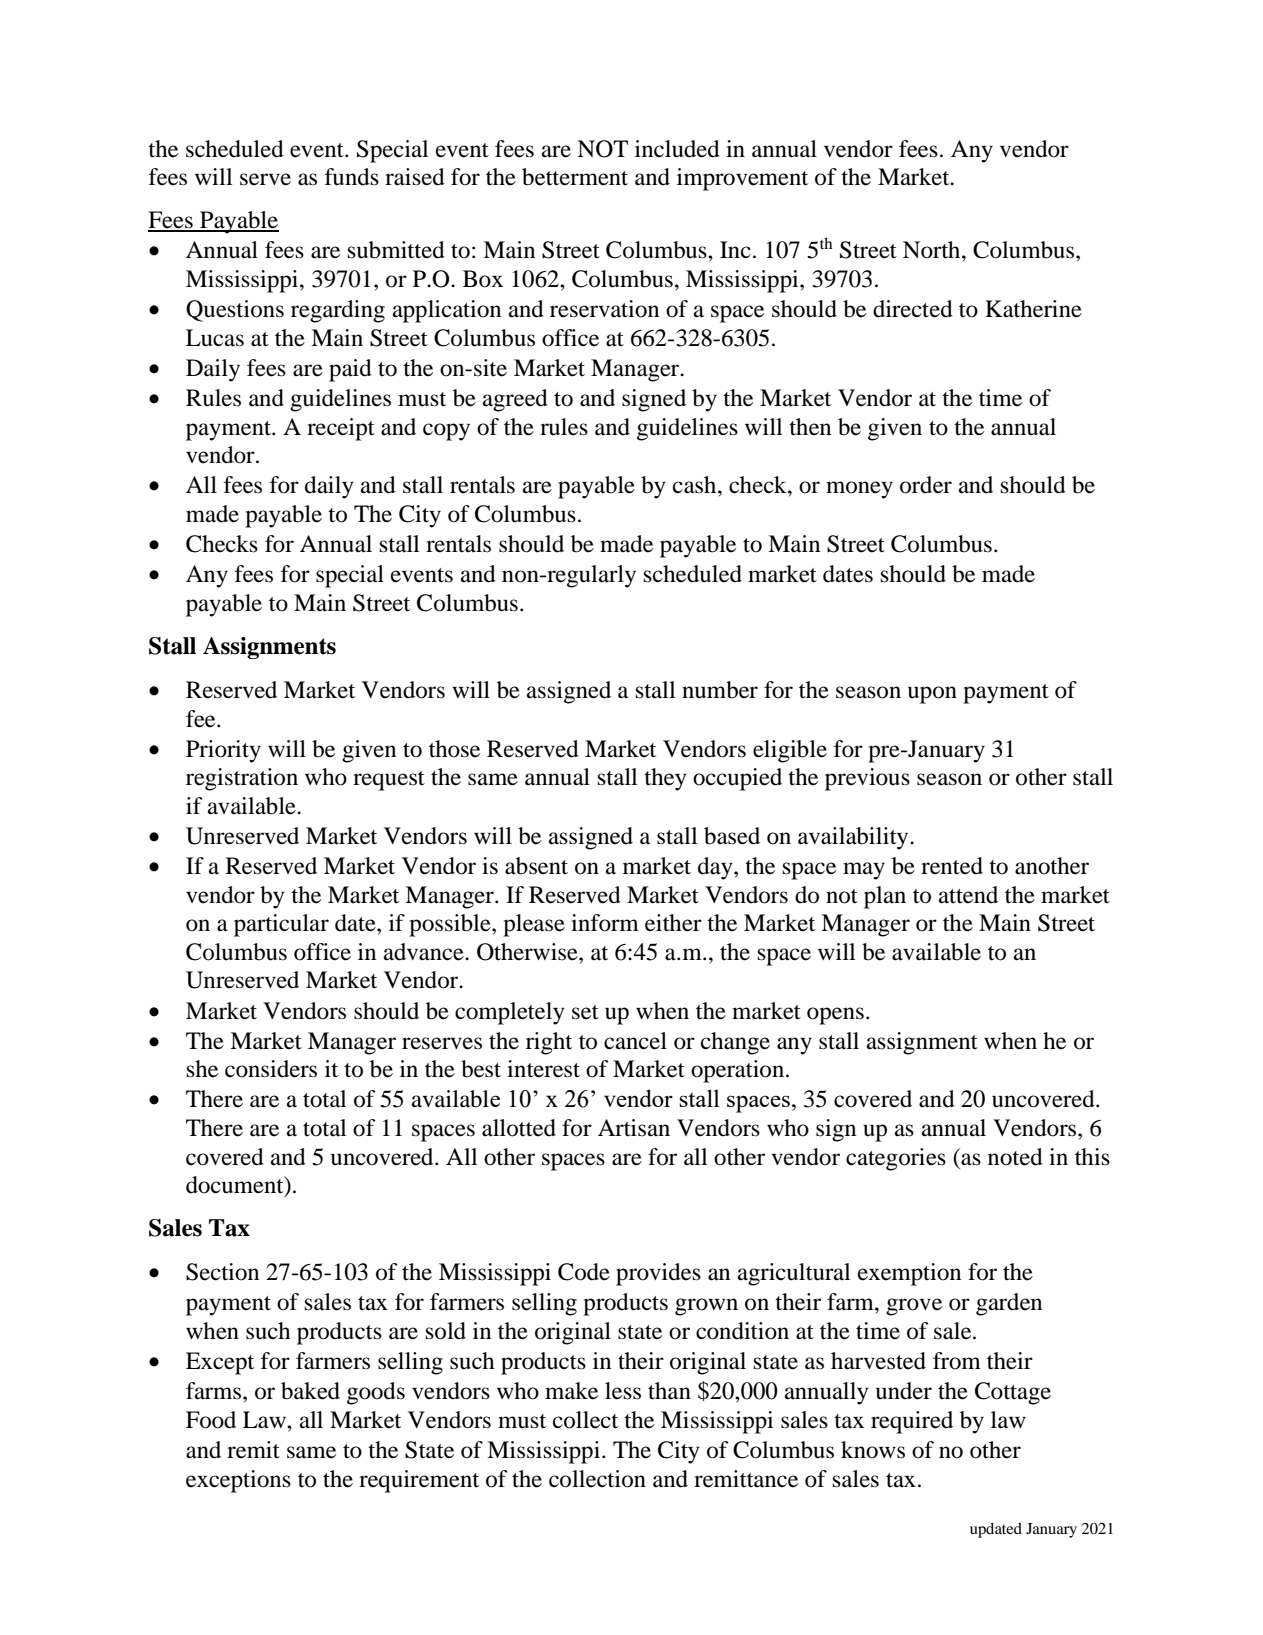  What do you see at coordinates (912, 1422) in the document?
I see `required` at bounding box center [912, 1422].
